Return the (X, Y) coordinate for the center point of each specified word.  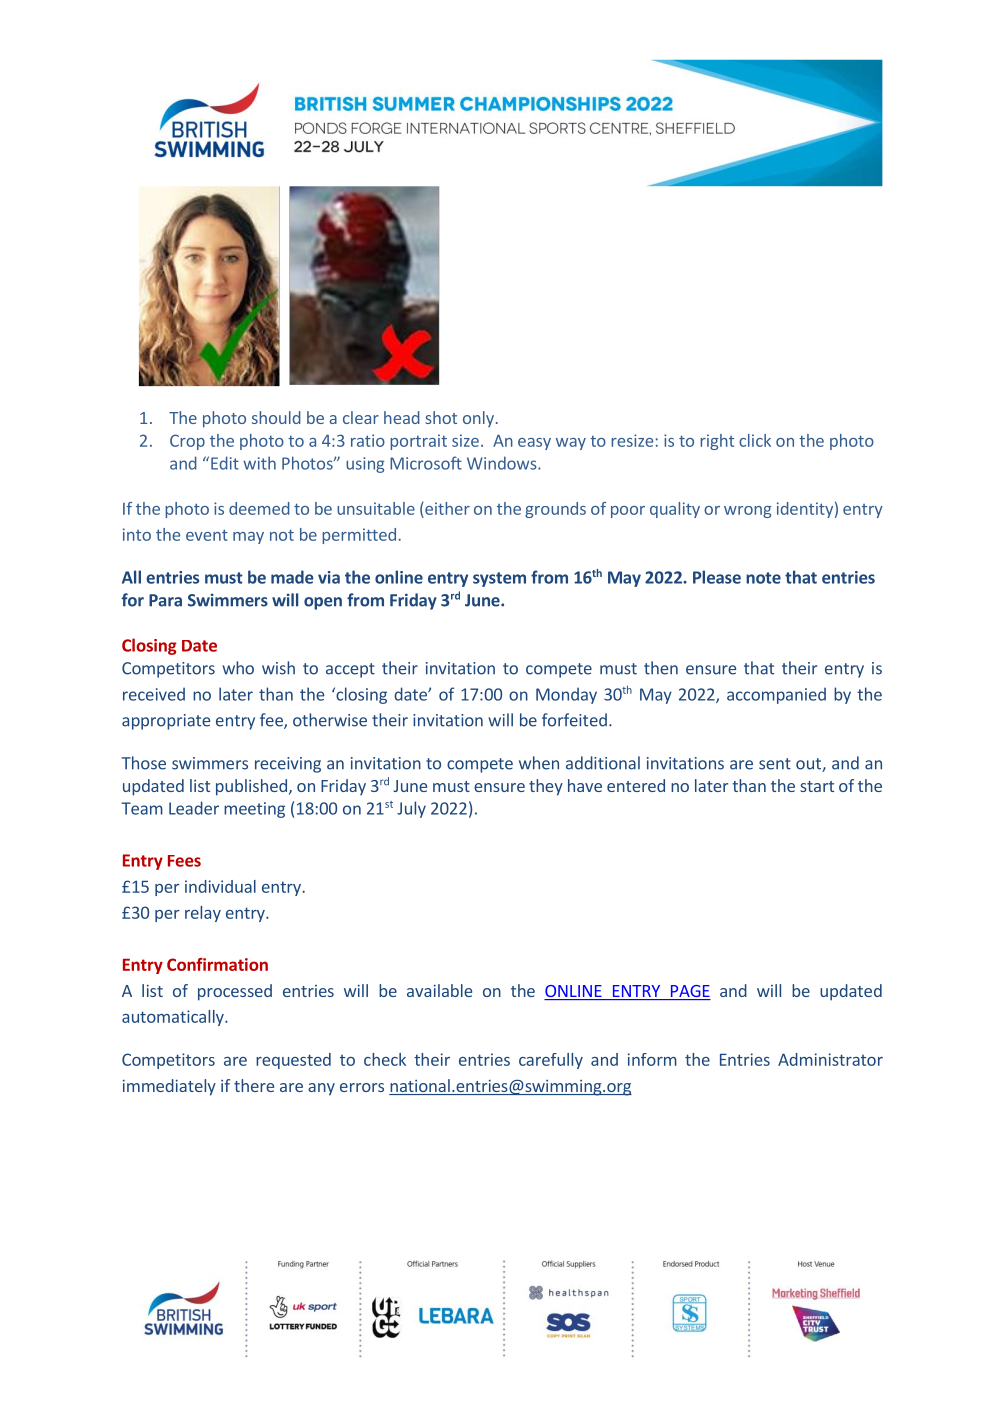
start (817, 786)
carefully (551, 1061)
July (411, 809)
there (254, 1085)
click (755, 440)
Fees (184, 861)
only (478, 419)
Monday (566, 695)
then (661, 668)
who (238, 668)
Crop (187, 442)
